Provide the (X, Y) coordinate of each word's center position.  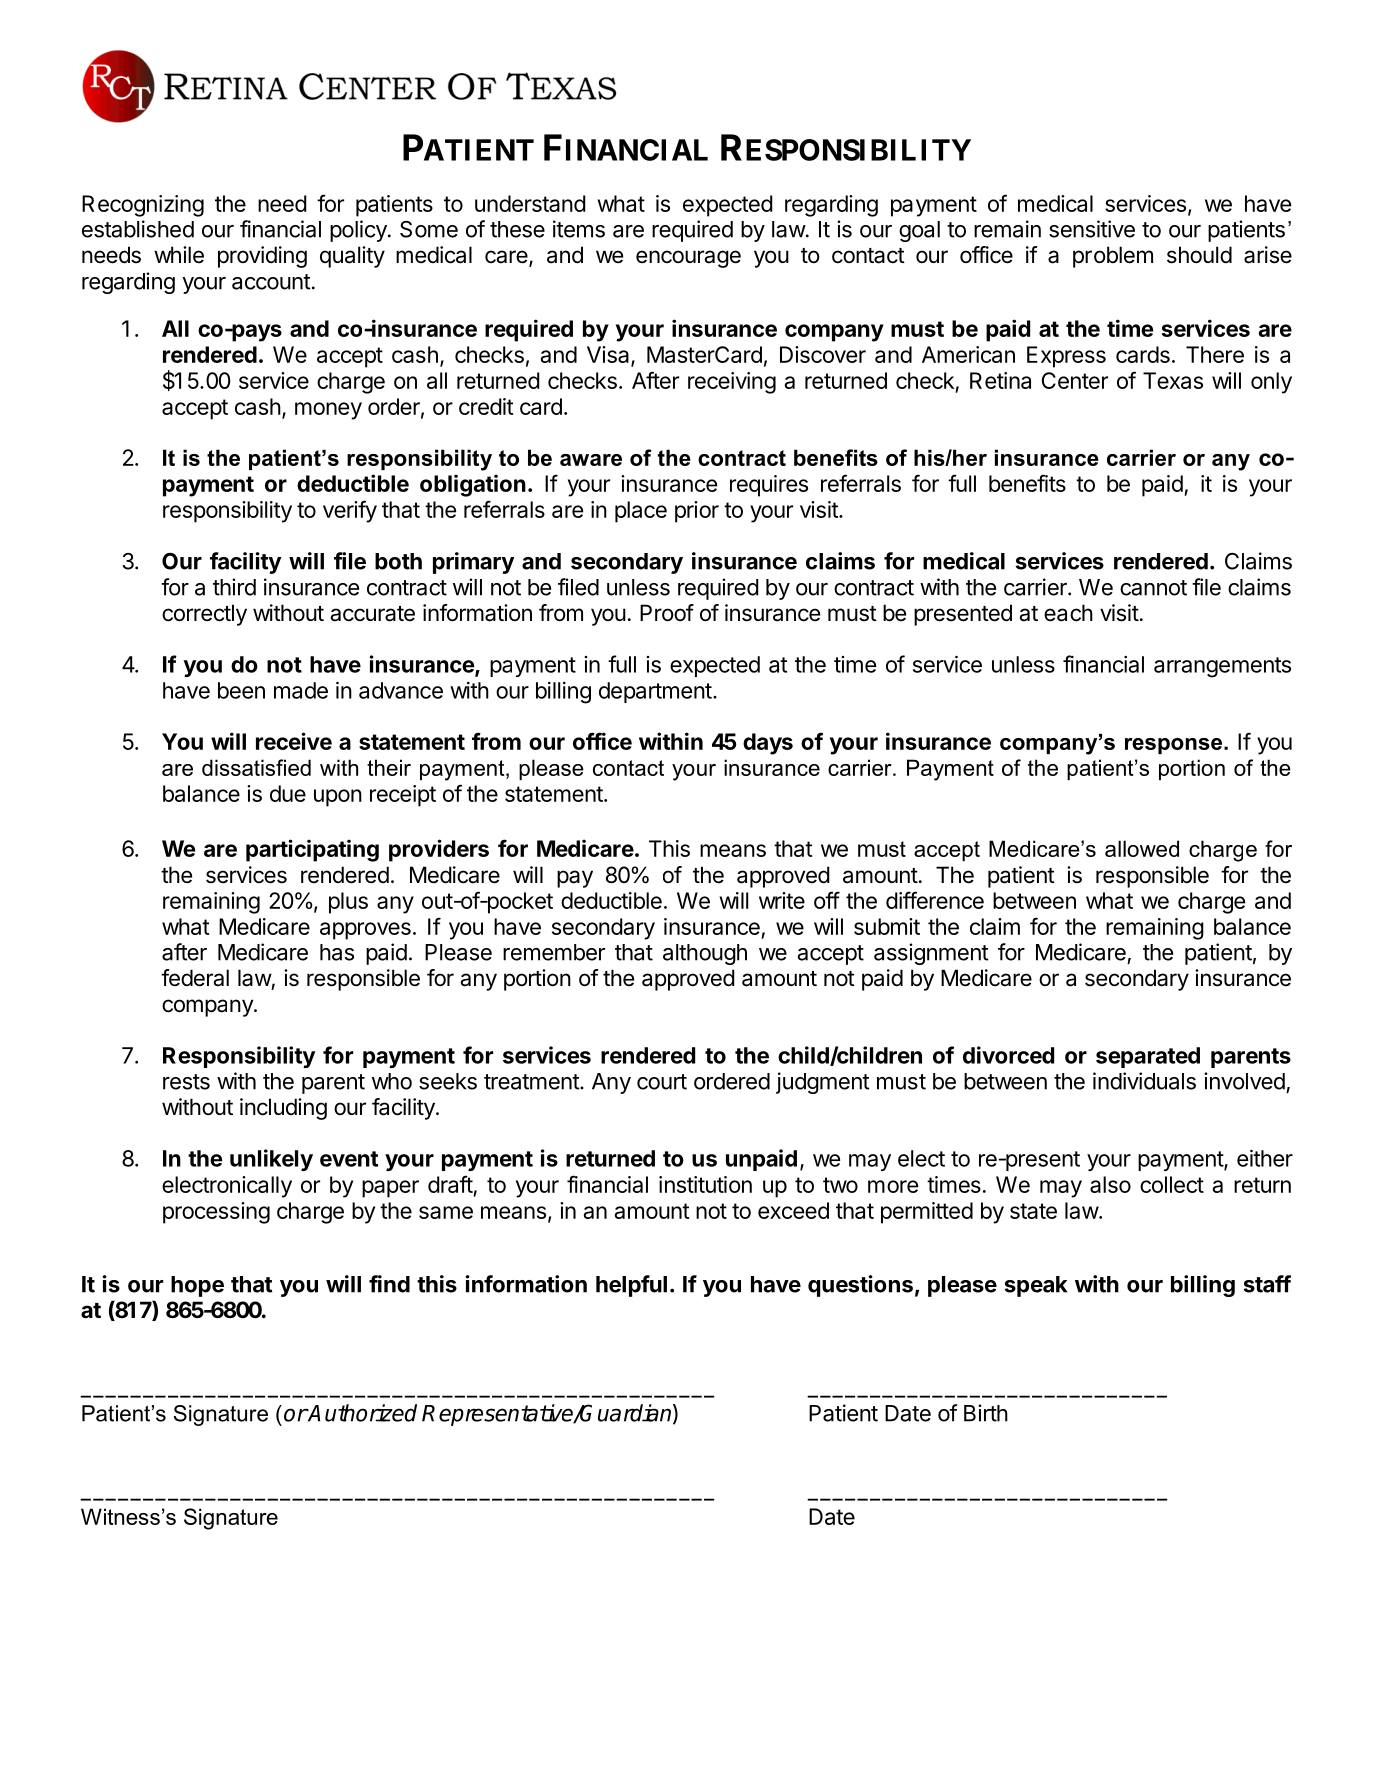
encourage (688, 259)
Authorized (362, 1413)
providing (262, 257)
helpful (631, 1286)
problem (1113, 257)
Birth (986, 1413)
